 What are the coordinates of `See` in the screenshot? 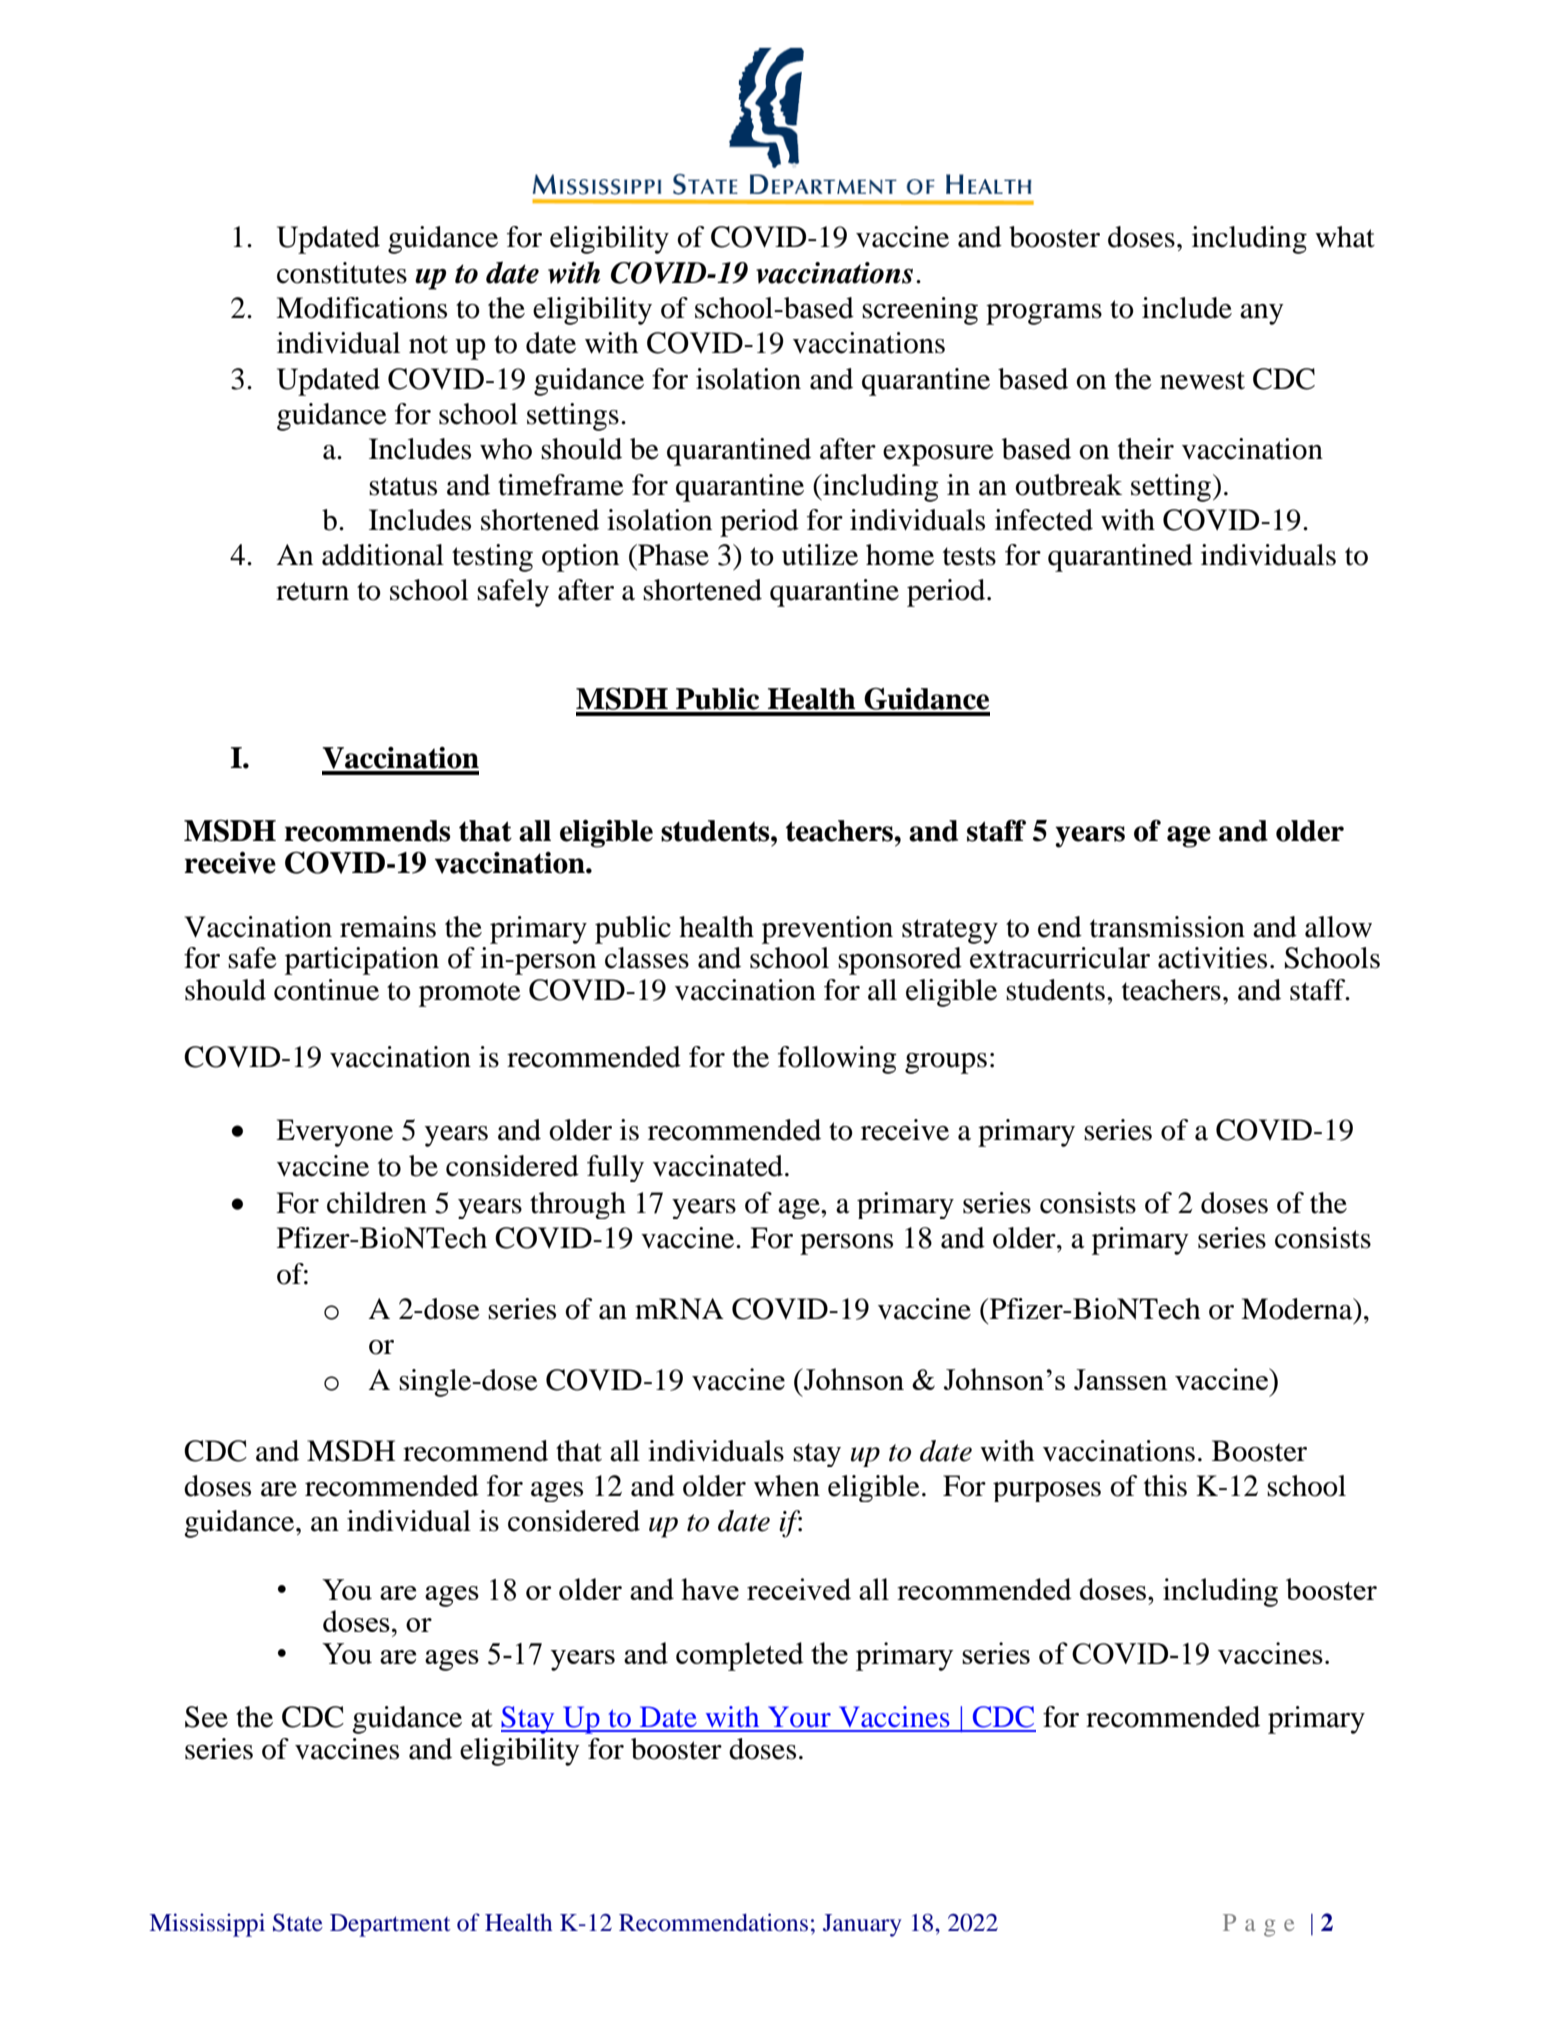 It's located at (206, 1717).
